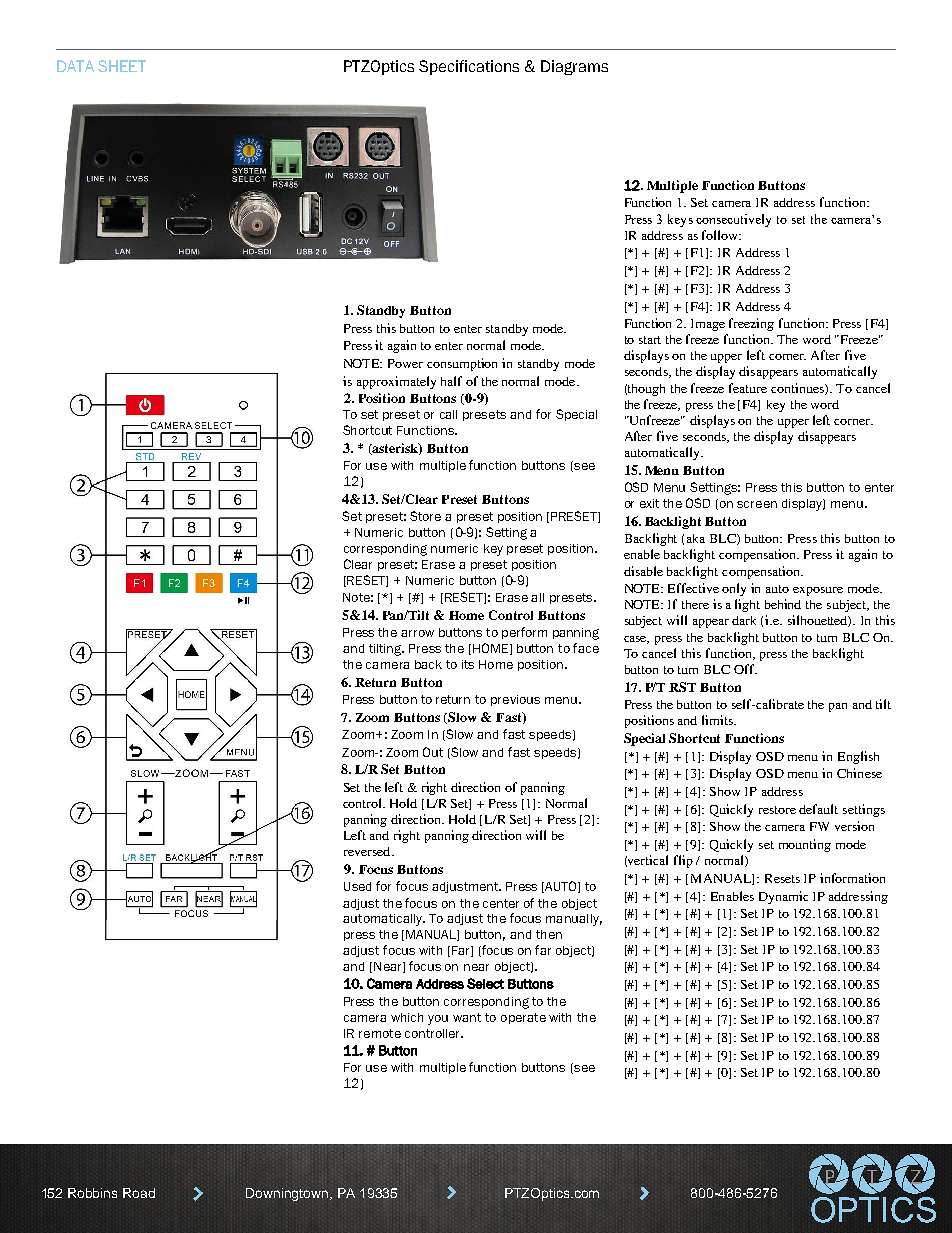 This screenshot has width=952, height=1233. What do you see at coordinates (744, 620) in the screenshot?
I see `dark` at bounding box center [744, 620].
